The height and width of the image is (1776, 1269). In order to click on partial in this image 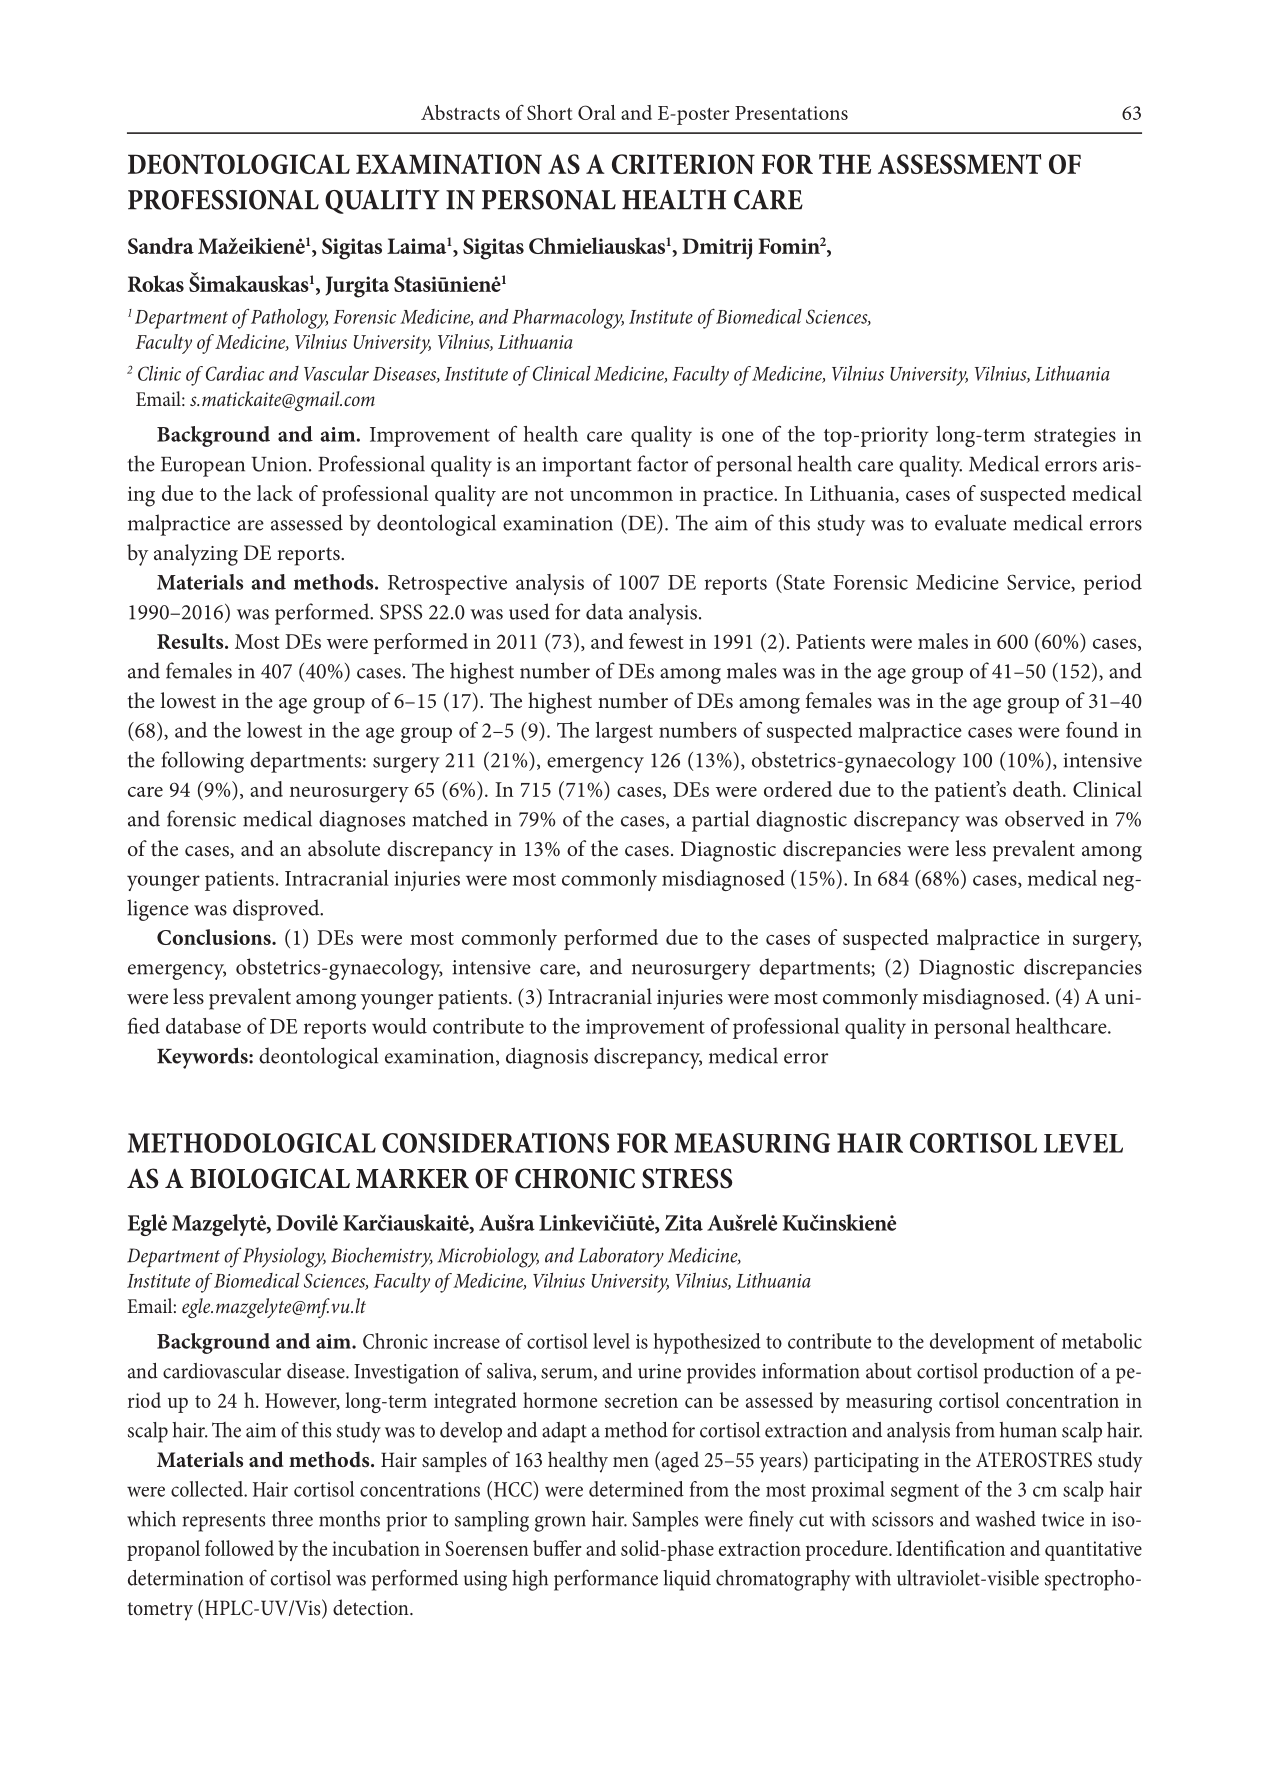, I will do `click(720, 821)`.
